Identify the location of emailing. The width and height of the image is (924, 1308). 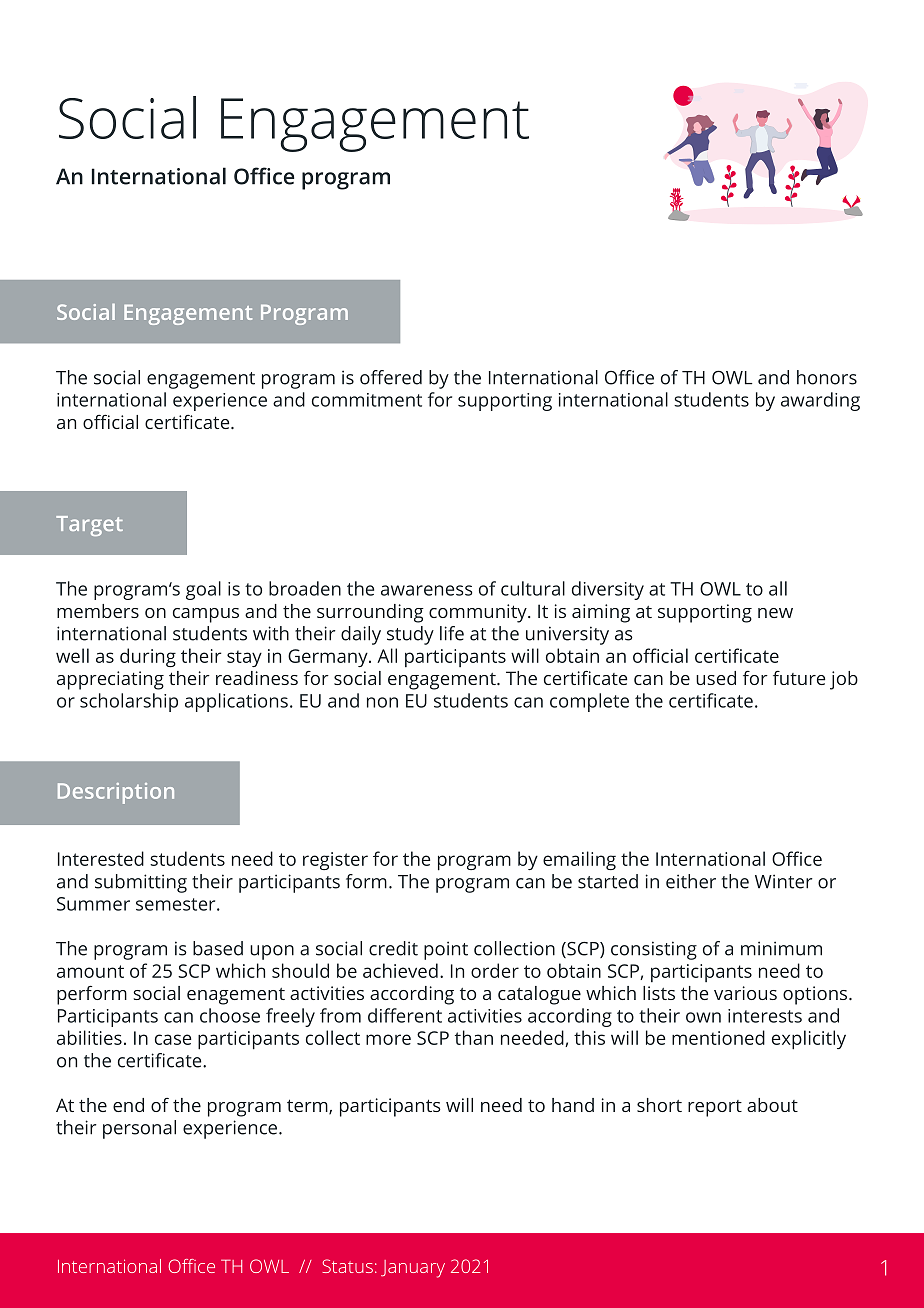
(579, 860).
